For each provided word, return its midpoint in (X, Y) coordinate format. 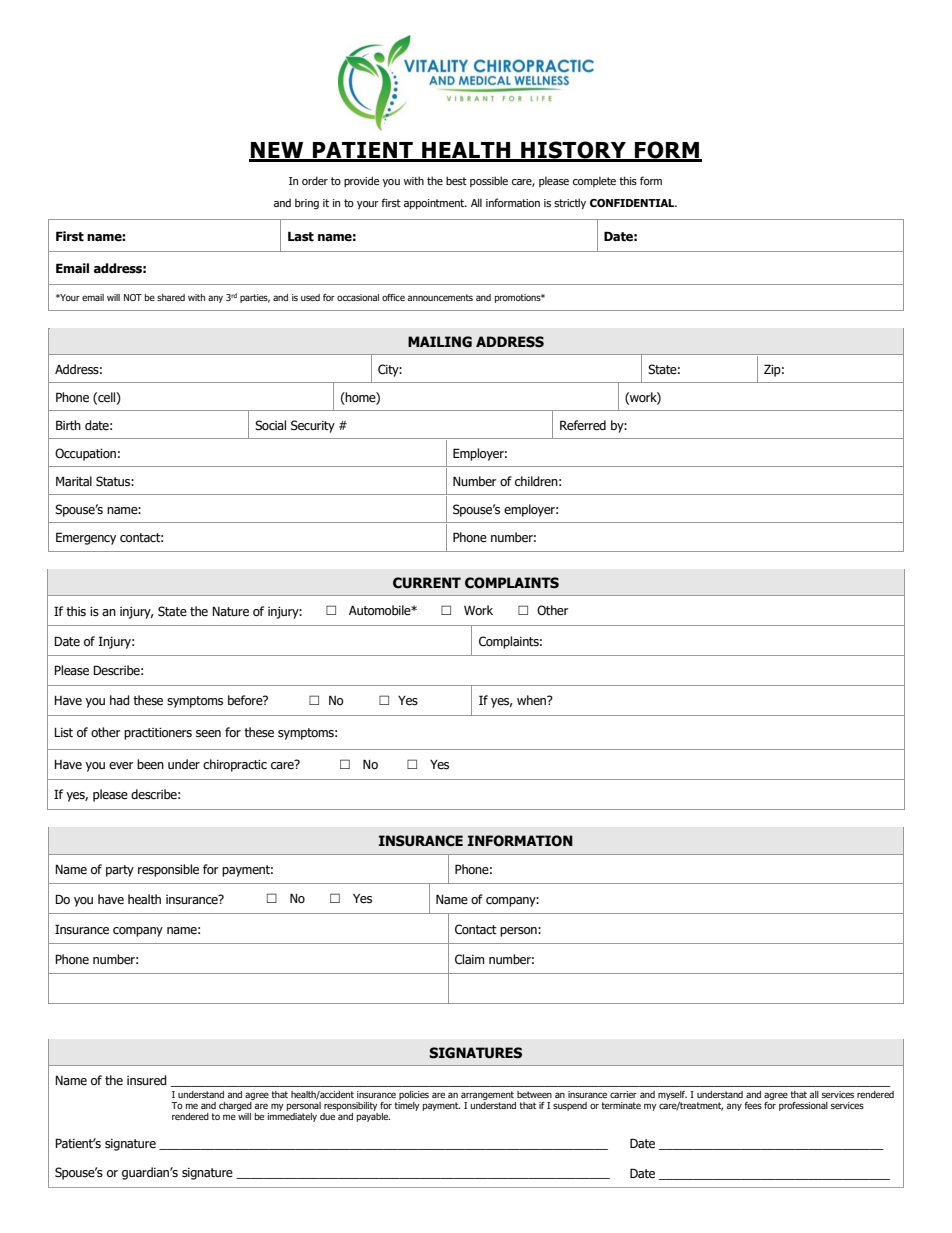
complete (594, 181)
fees (753, 1105)
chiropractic (235, 765)
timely (406, 1105)
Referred (583, 425)
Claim (469, 959)
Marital (74, 481)
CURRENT (427, 583)
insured (147, 1080)
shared (171, 297)
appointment (435, 204)
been (150, 764)
